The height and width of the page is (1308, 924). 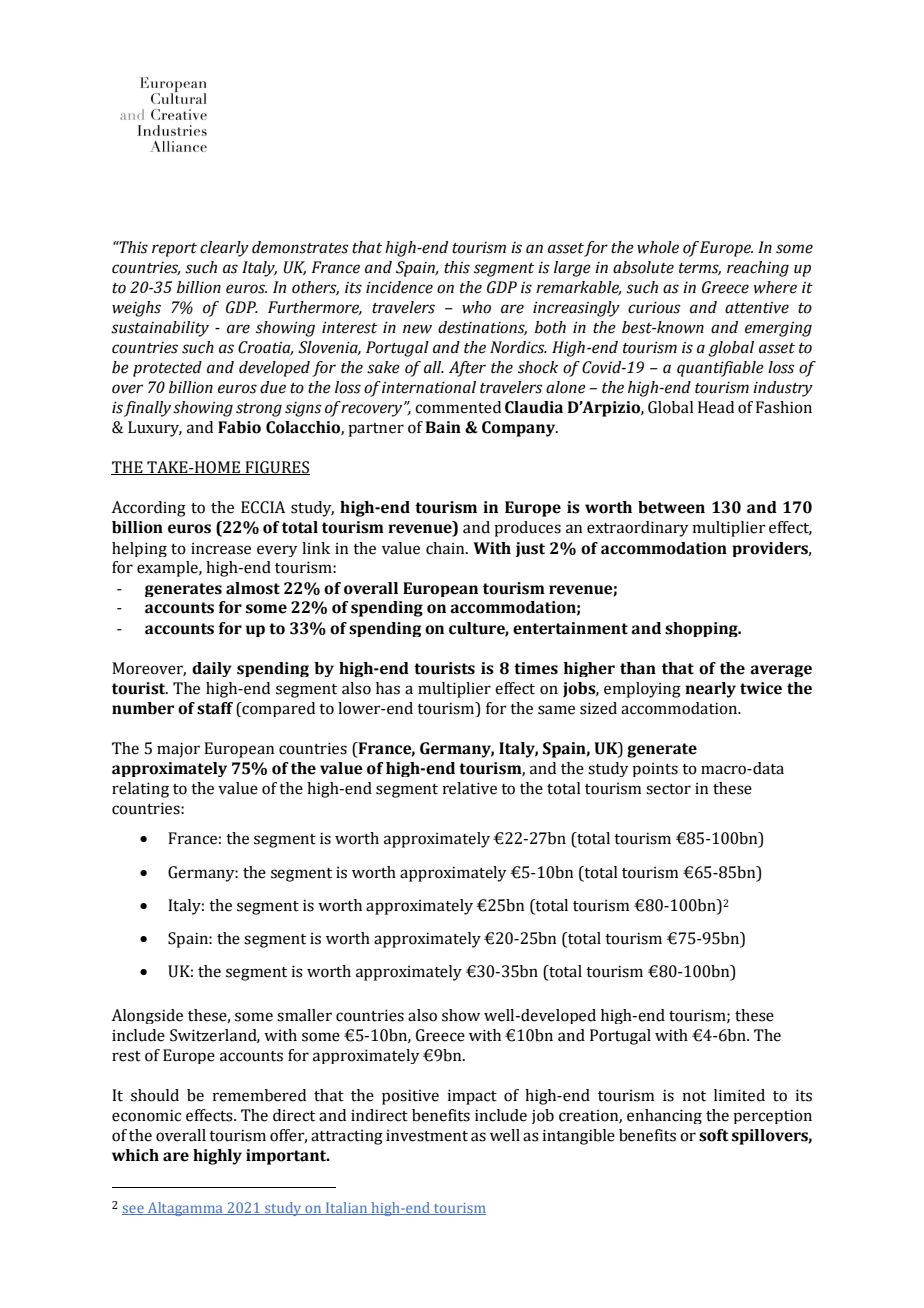 What do you see at coordinates (224, 249) in the page?
I see `clearly` at bounding box center [224, 249].
